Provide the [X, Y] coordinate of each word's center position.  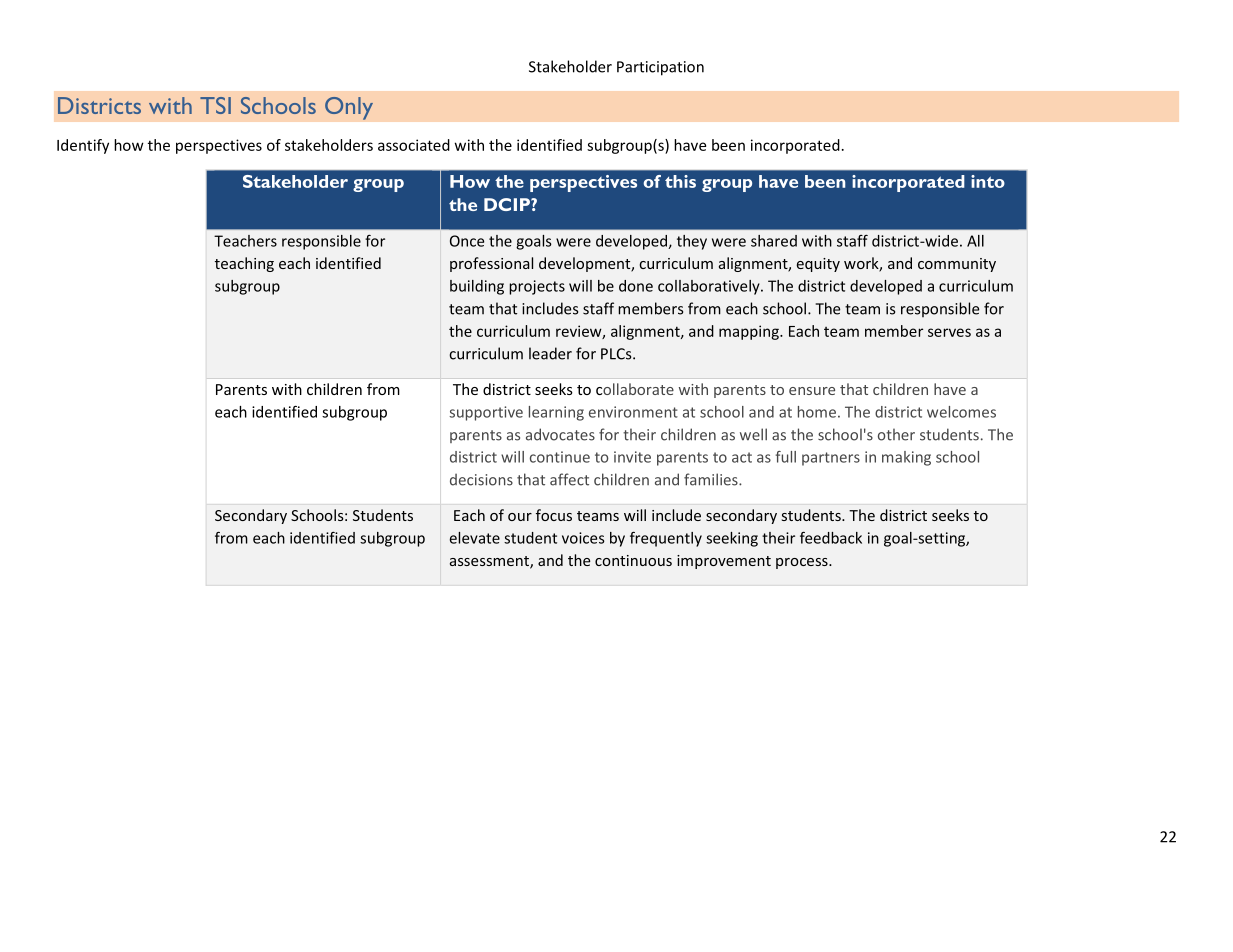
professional [491, 264]
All [975, 241]
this [680, 181]
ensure [812, 391]
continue [560, 457]
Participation [660, 68]
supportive [486, 413]
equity [818, 265]
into [988, 181]
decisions [481, 480]
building [477, 287]
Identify [83, 146]
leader [550, 353]
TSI [215, 105]
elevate [475, 538]
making [906, 458]
